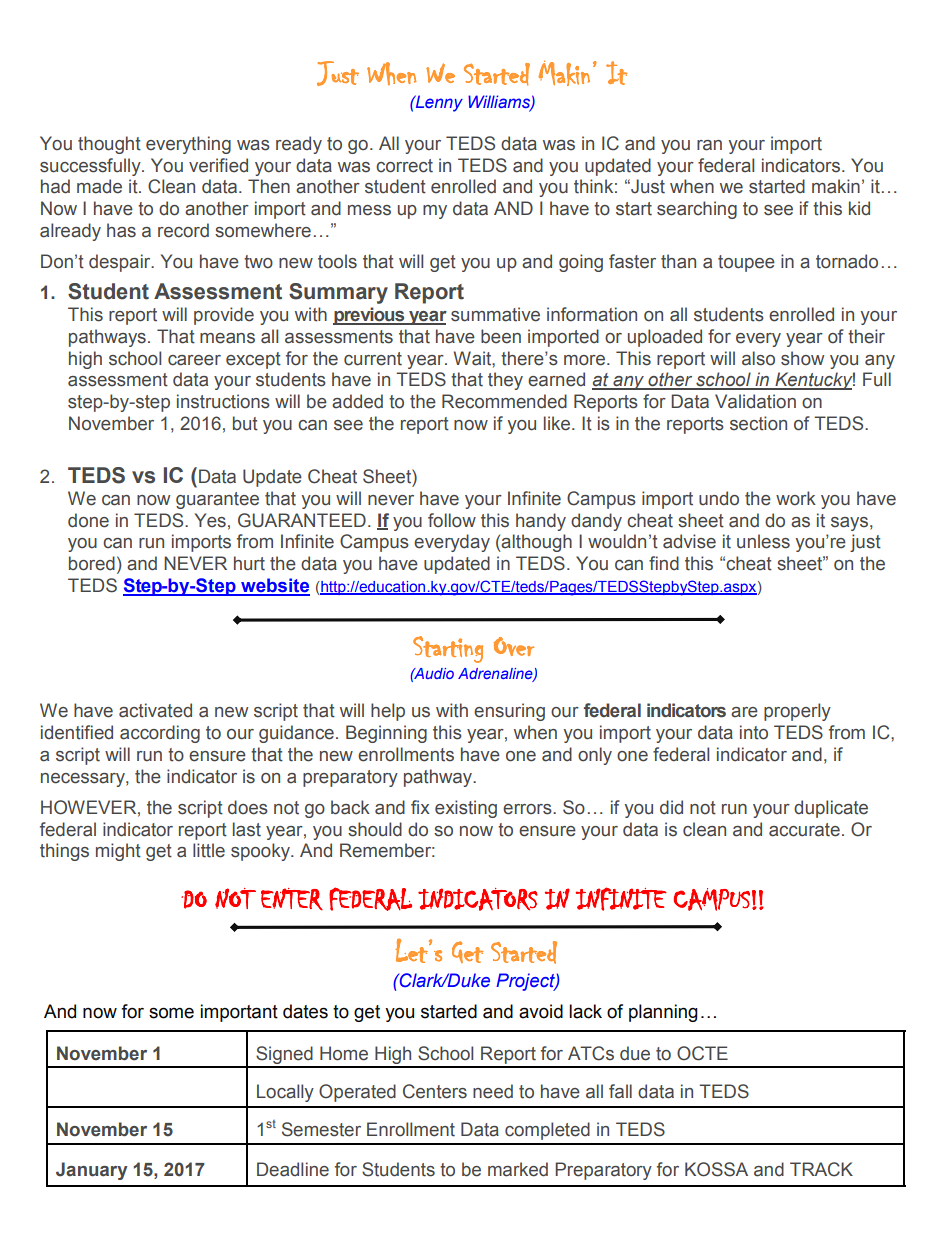  I want to click on thought, so click(109, 145).
